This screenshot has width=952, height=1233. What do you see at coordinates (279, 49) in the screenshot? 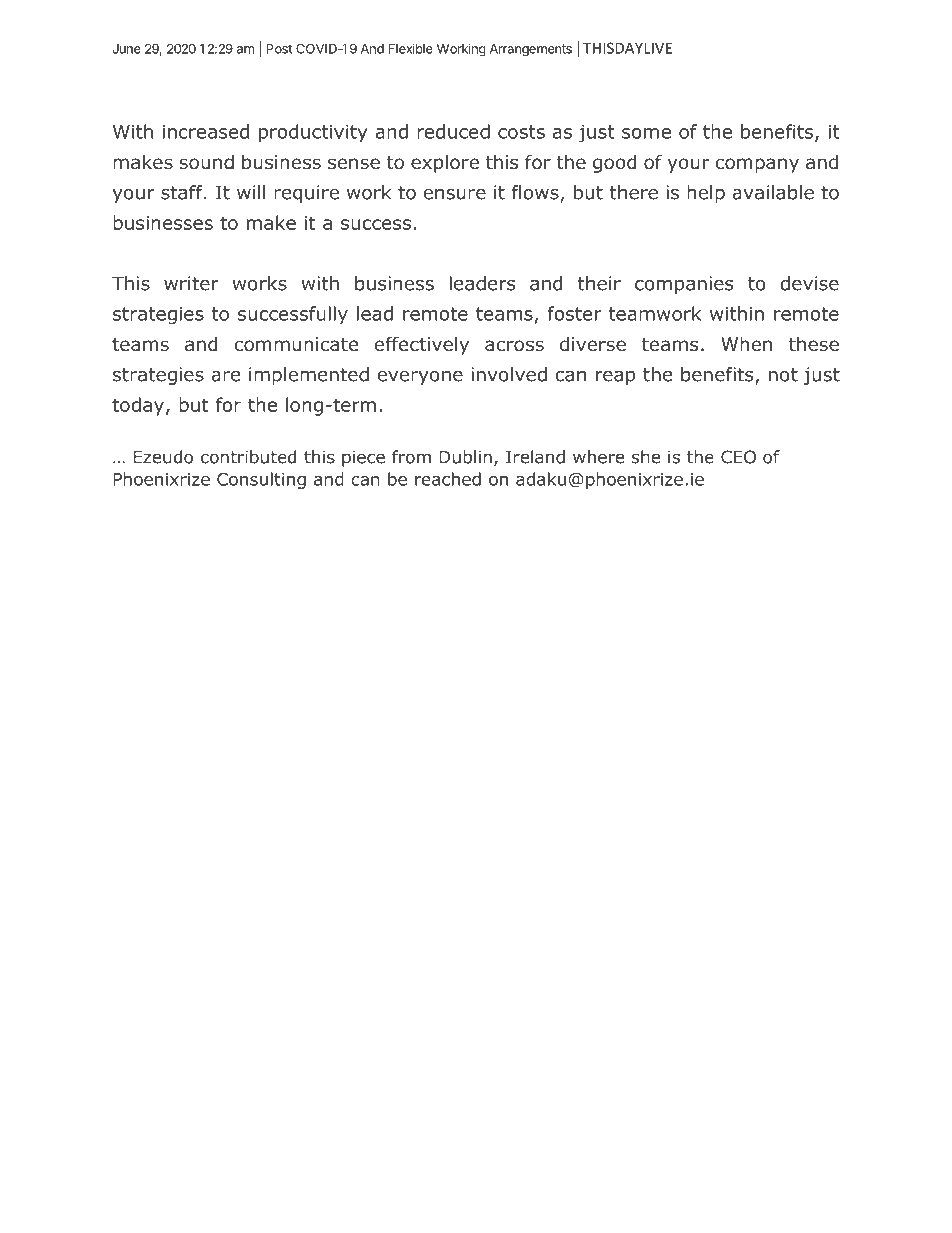
I see `Post` at bounding box center [279, 49].
